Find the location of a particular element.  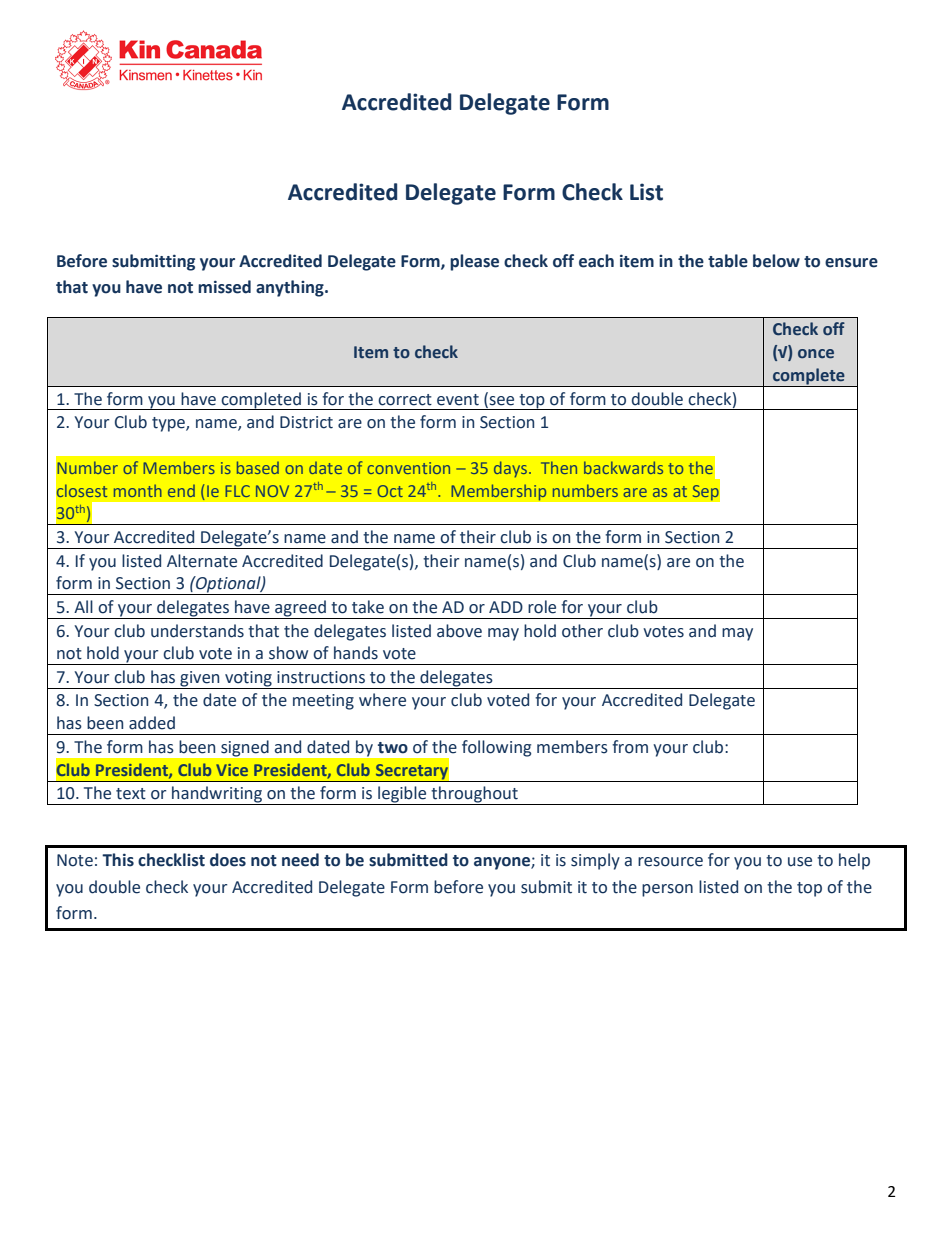

please is located at coordinates (474, 262).
